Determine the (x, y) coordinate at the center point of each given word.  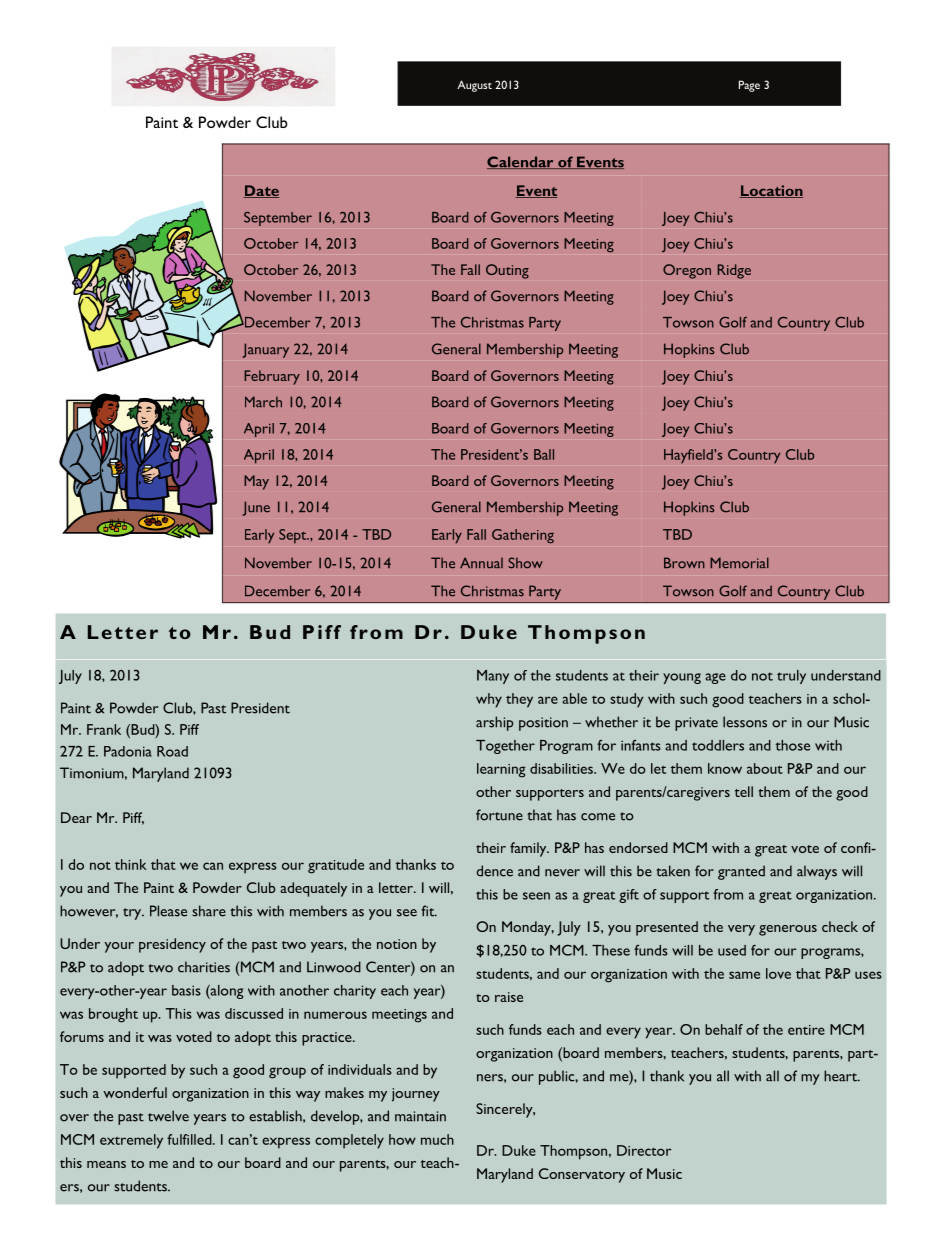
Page (749, 86)
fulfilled (190, 1139)
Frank (104, 729)
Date (261, 191)
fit (429, 911)
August (474, 86)
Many (493, 677)
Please (168, 911)
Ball (544, 454)
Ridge (734, 271)
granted (741, 872)
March (263, 402)
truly (791, 677)
